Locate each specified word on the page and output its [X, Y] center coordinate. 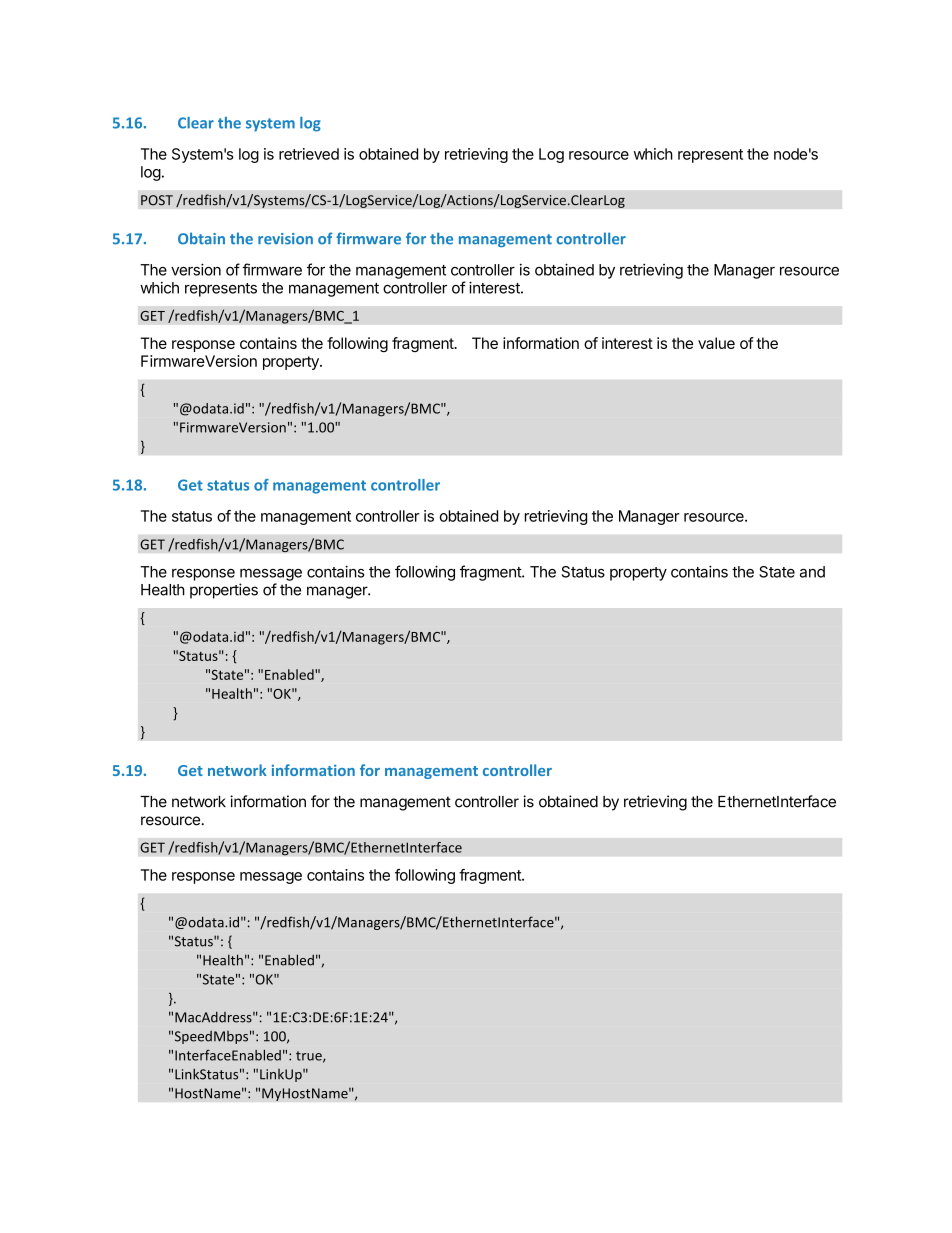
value [716, 343]
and [812, 572]
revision [285, 239]
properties [224, 591]
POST [157, 200]
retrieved [309, 154]
